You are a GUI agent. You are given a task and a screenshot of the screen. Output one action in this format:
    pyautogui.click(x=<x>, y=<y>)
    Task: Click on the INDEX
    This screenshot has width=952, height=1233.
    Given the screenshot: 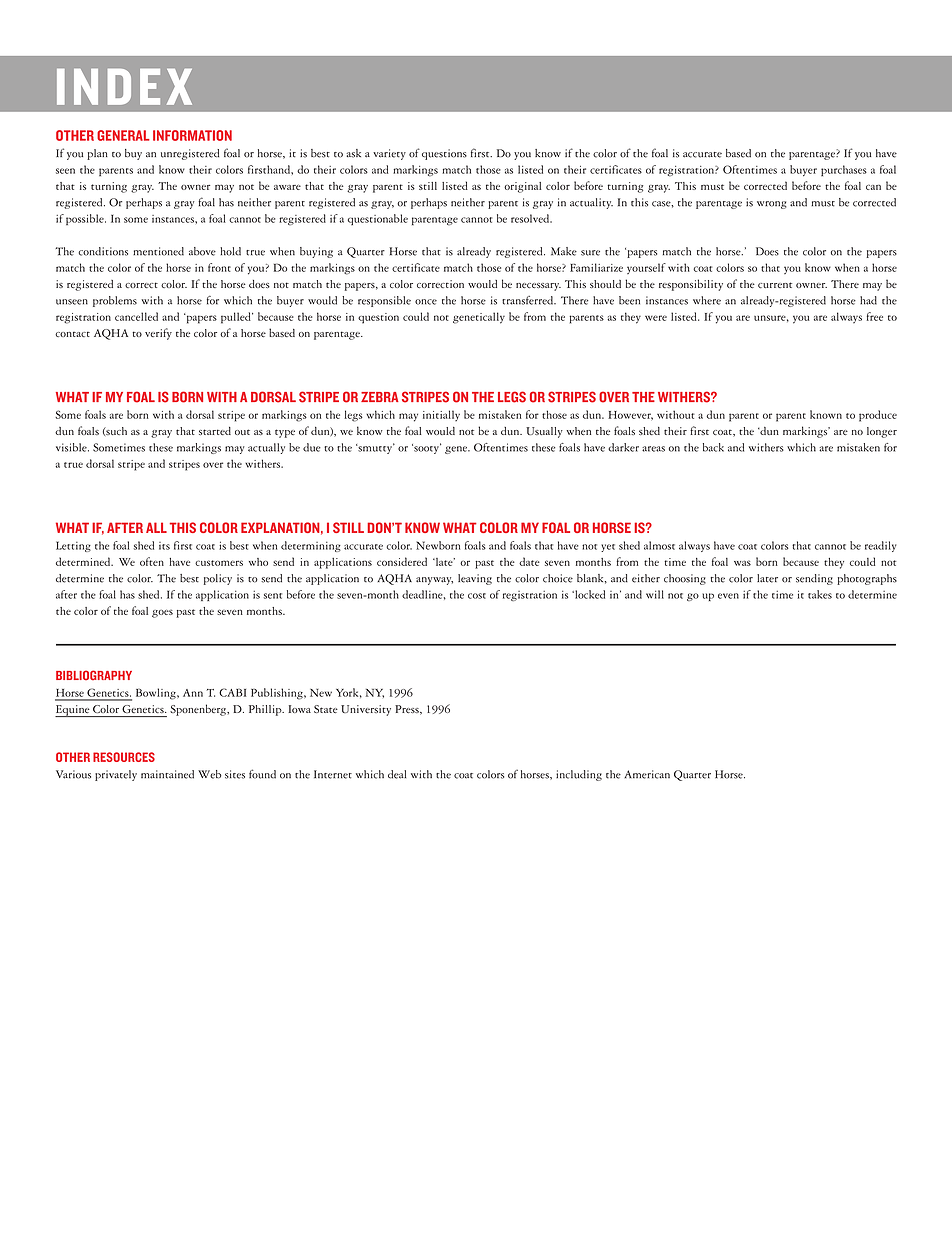 What is the action you would take?
    pyautogui.click(x=124, y=87)
